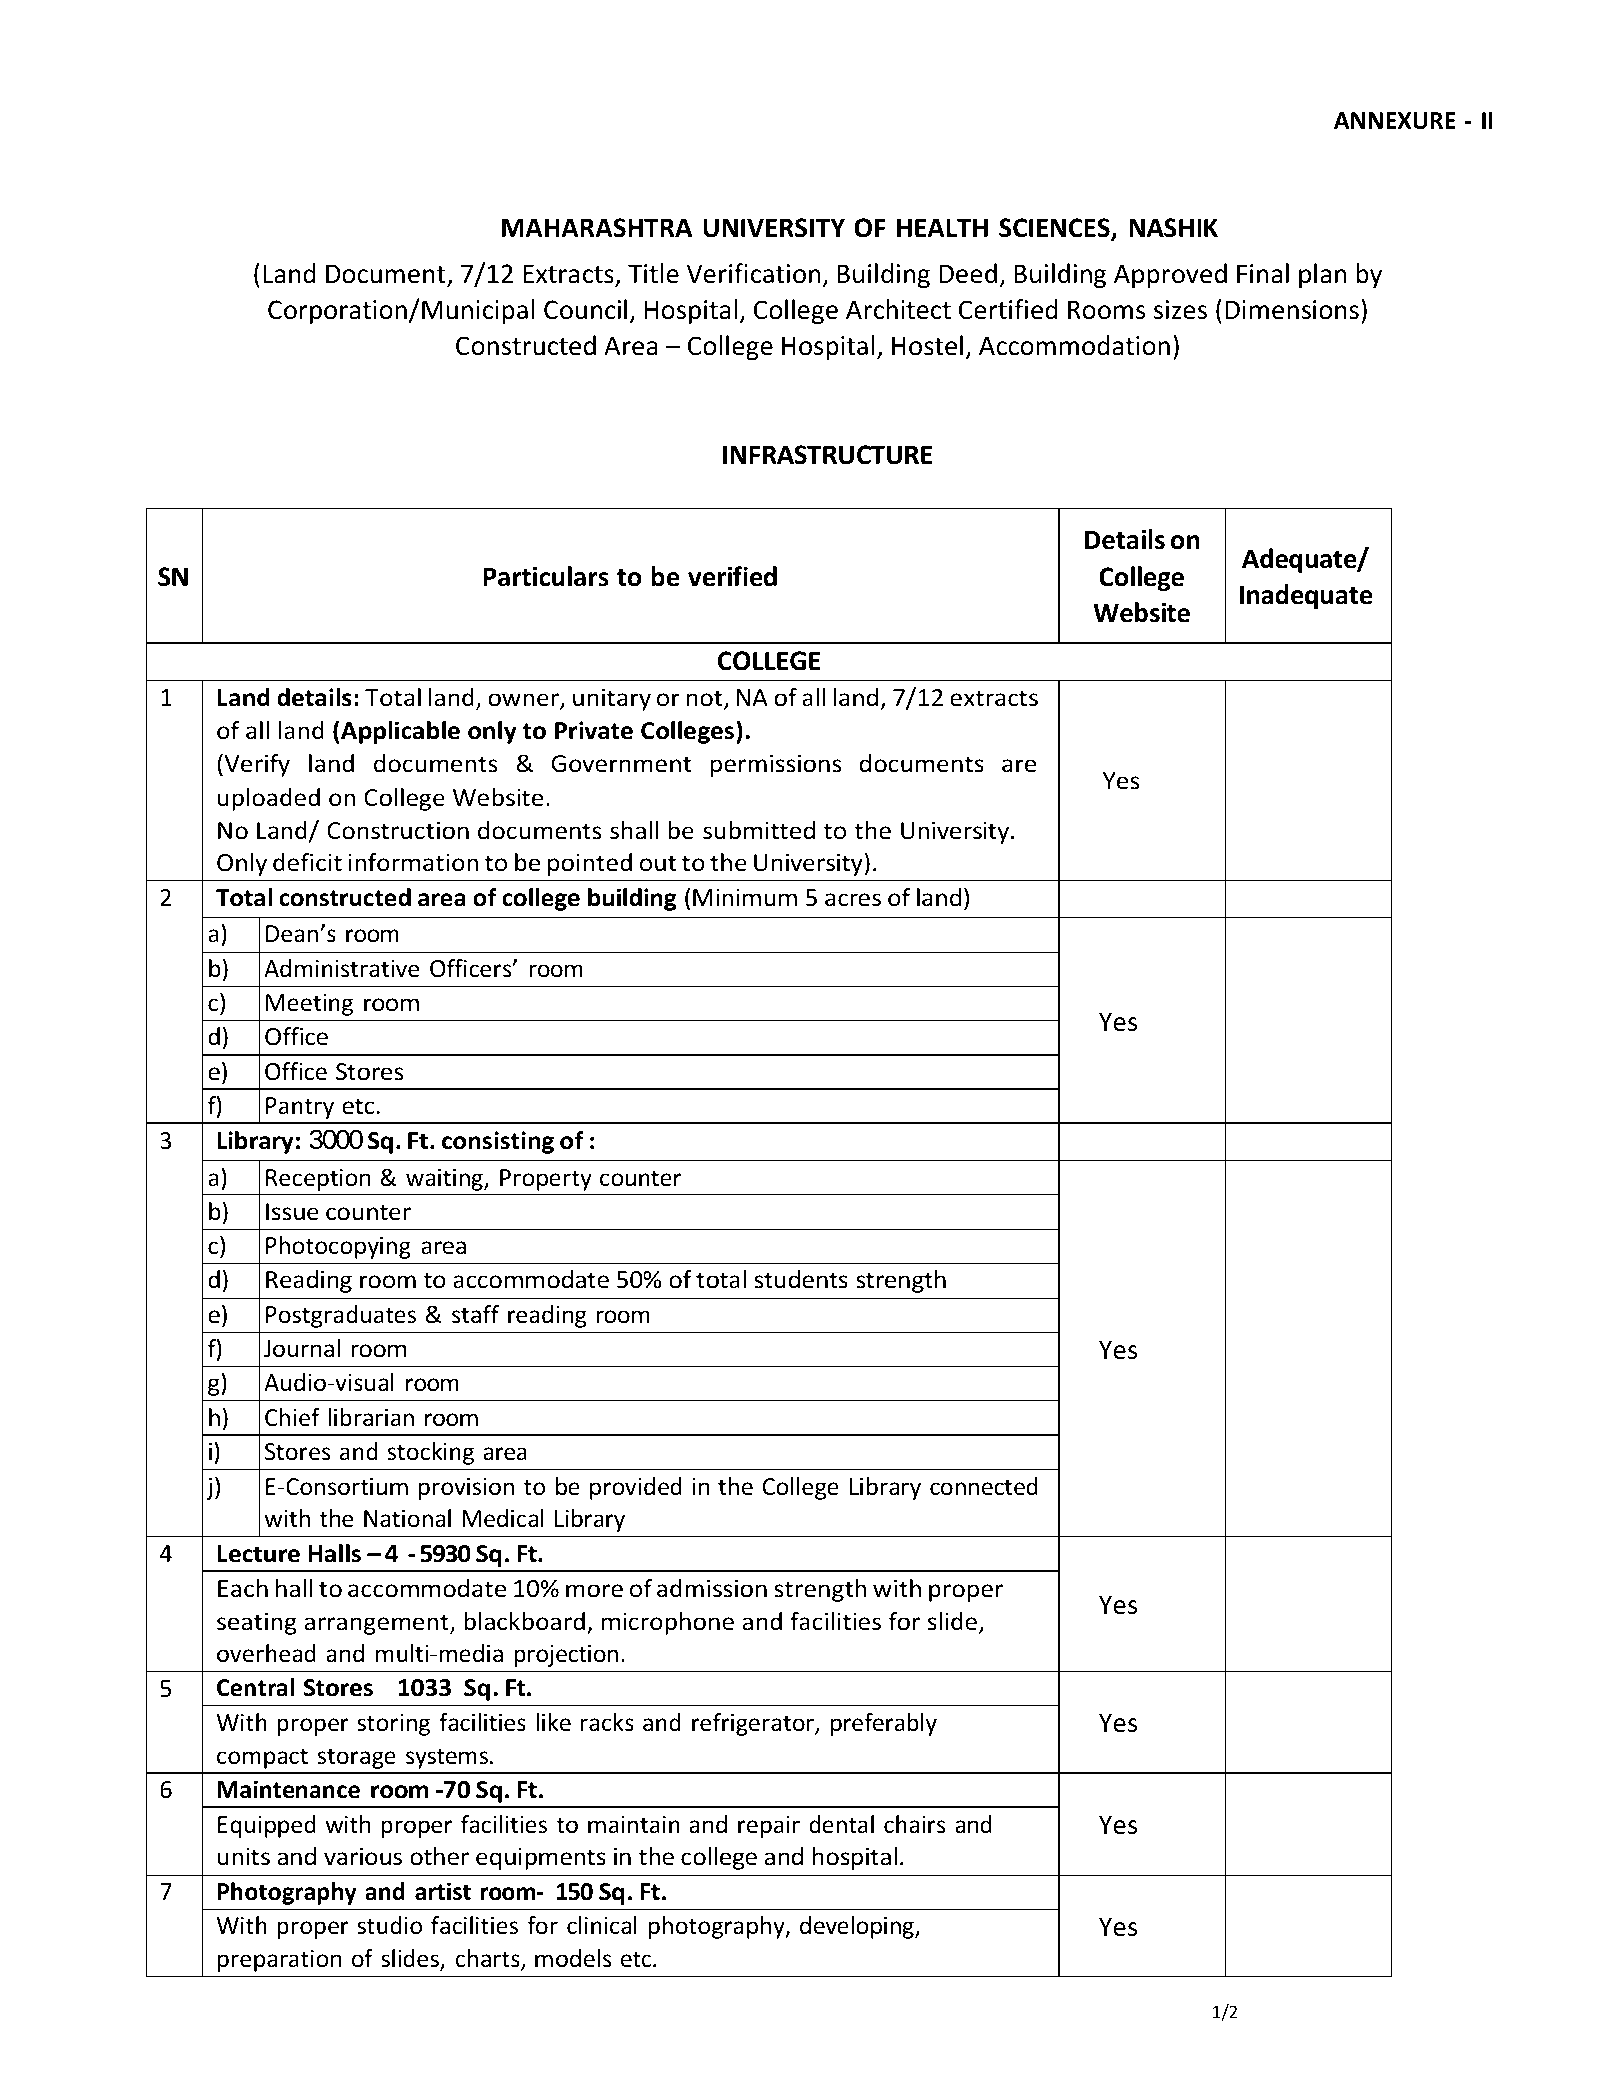 The height and width of the screenshot is (2078, 1606). Describe the element at coordinates (853, 900) in the screenshot. I see `acres` at that location.
